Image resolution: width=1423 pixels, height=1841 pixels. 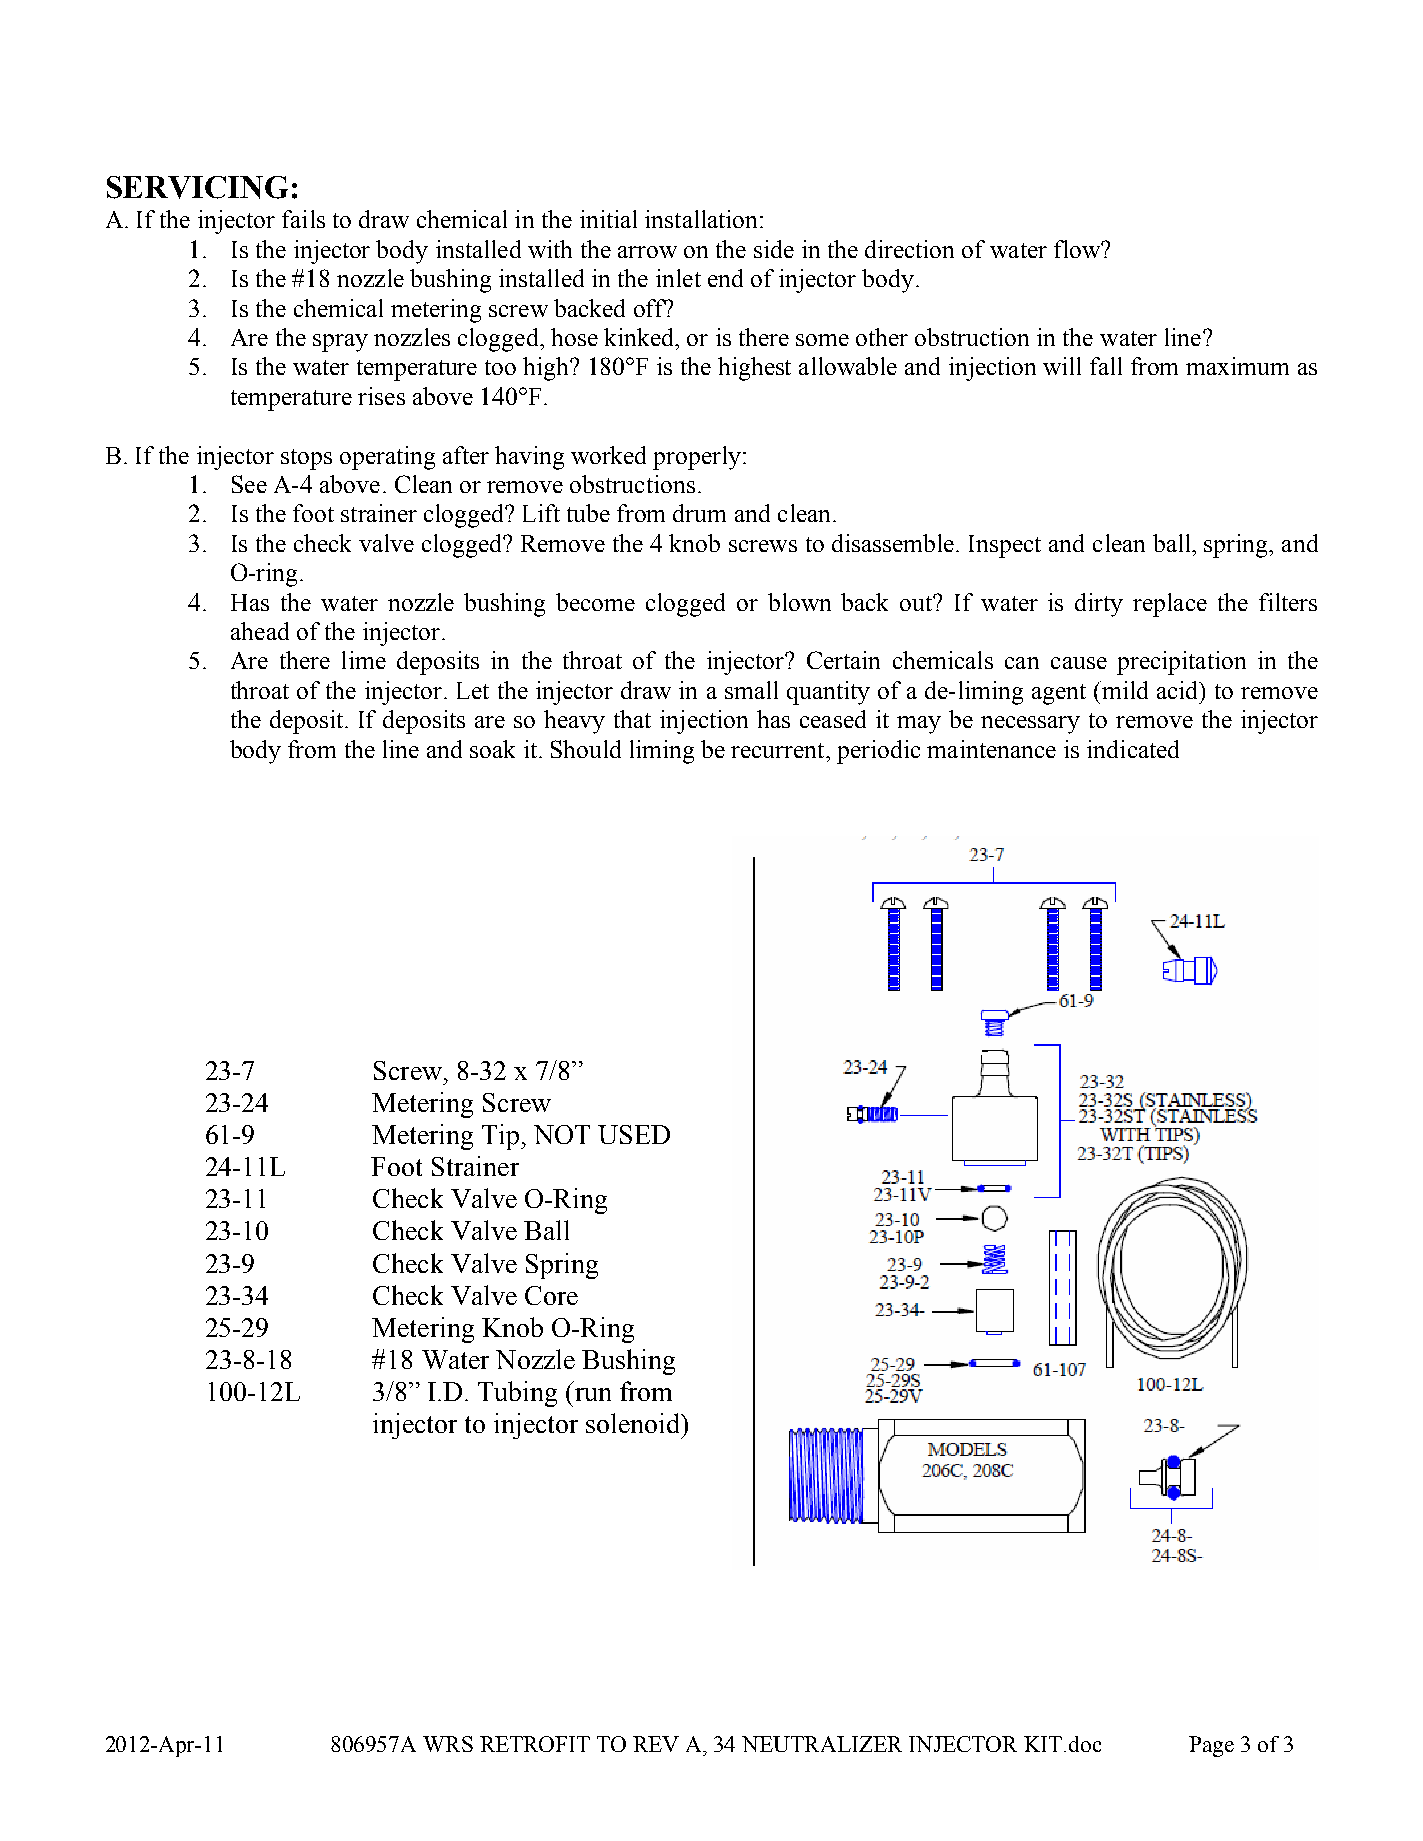 What do you see at coordinates (751, 690) in the image?
I see `small` at bounding box center [751, 690].
